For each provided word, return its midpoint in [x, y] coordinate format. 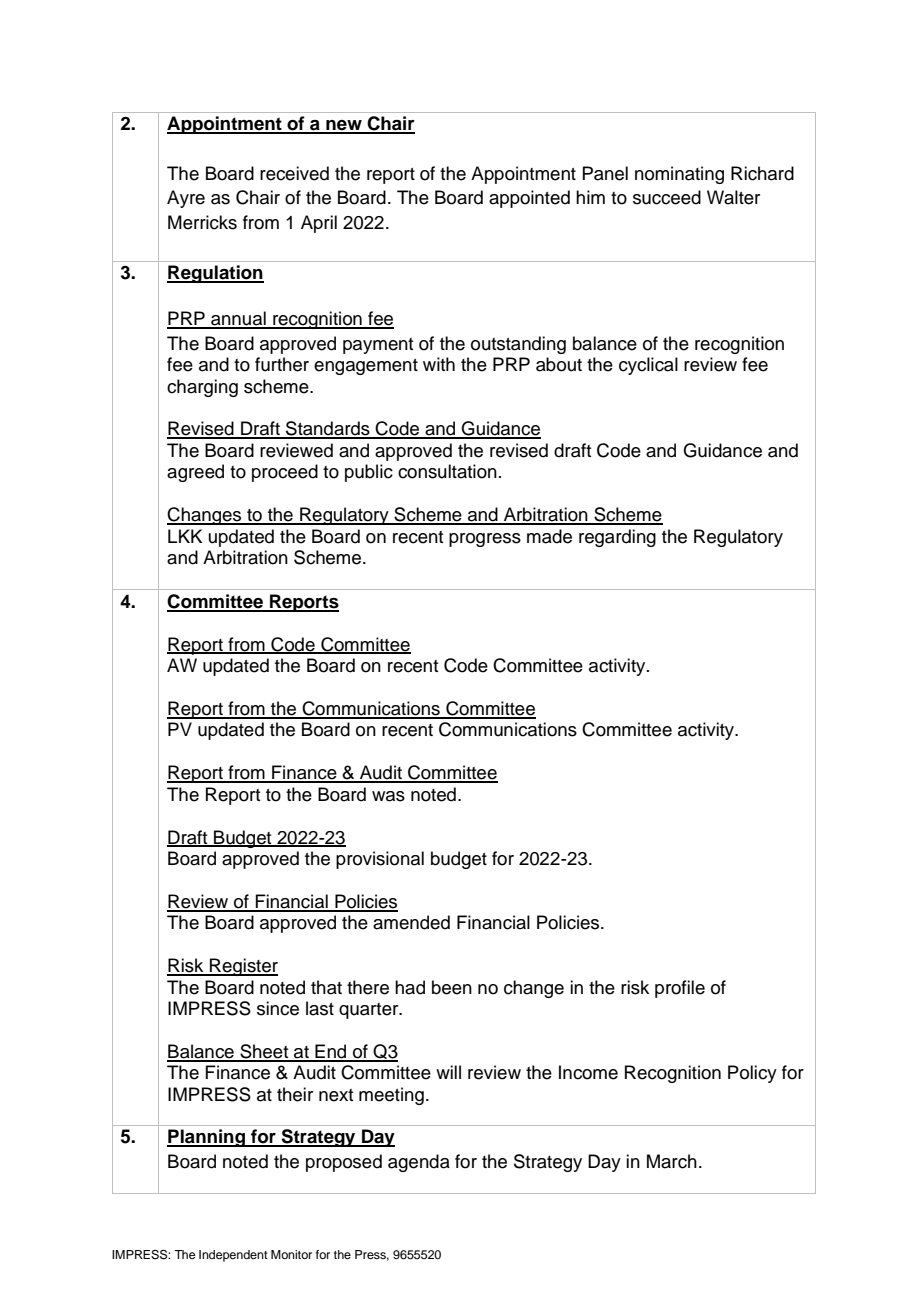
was [388, 796]
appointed [529, 199]
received [294, 173]
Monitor [291, 1254]
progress [485, 540]
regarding [617, 538]
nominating [679, 175]
